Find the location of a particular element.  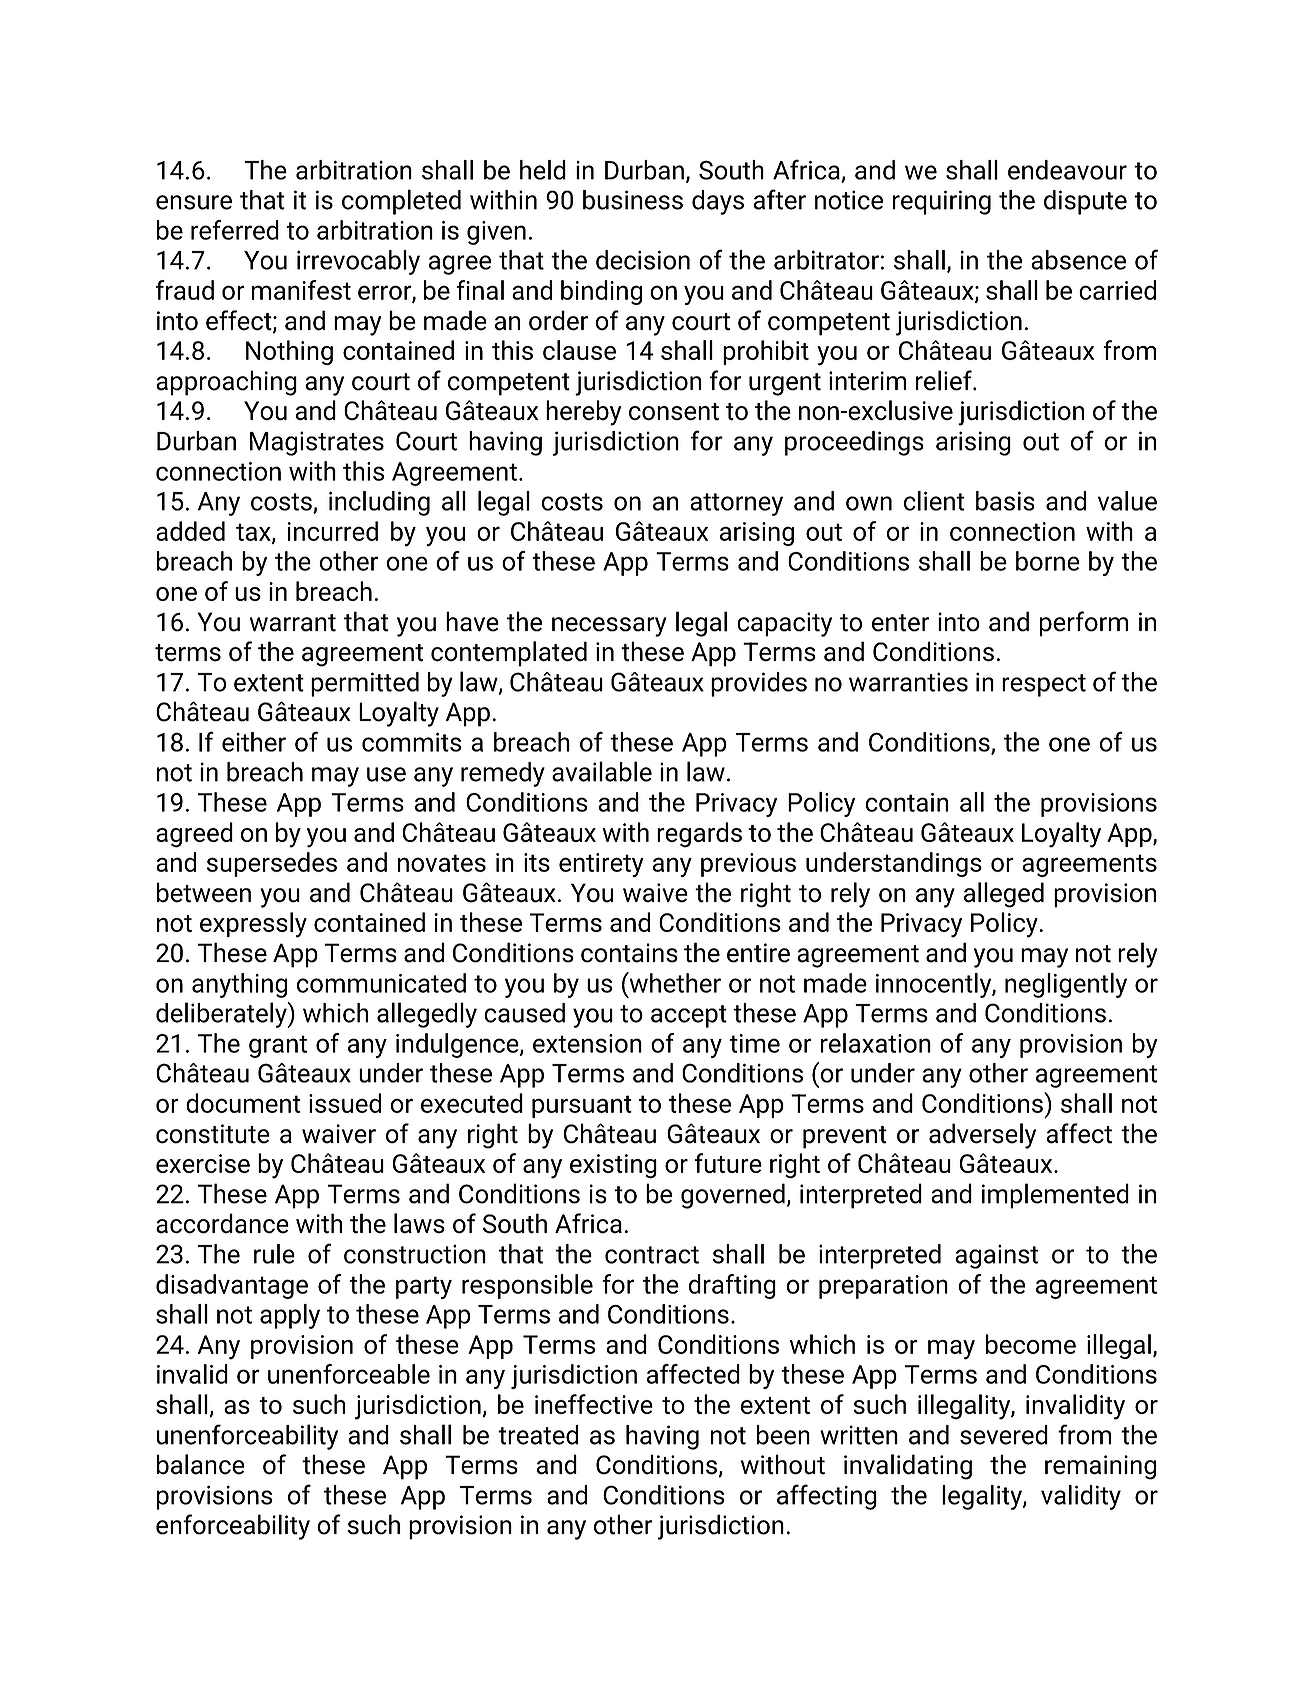

referred is located at coordinates (235, 230).
